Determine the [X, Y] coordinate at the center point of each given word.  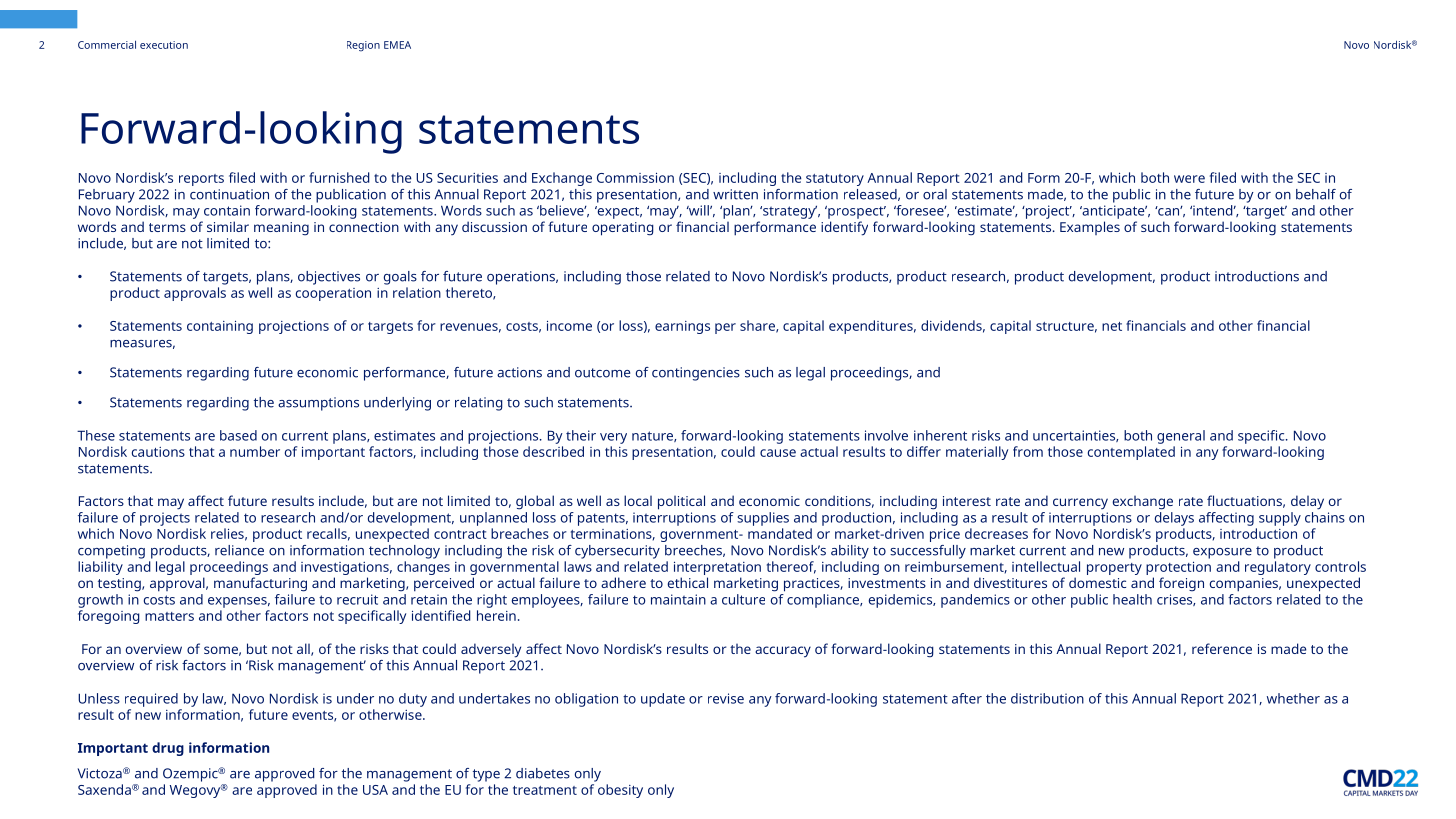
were [1189, 179]
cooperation [333, 294]
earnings [682, 327]
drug [168, 749]
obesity [620, 791]
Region [363, 46]
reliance [239, 550]
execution [164, 45]
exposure [1222, 553]
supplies [763, 519]
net [1112, 326]
